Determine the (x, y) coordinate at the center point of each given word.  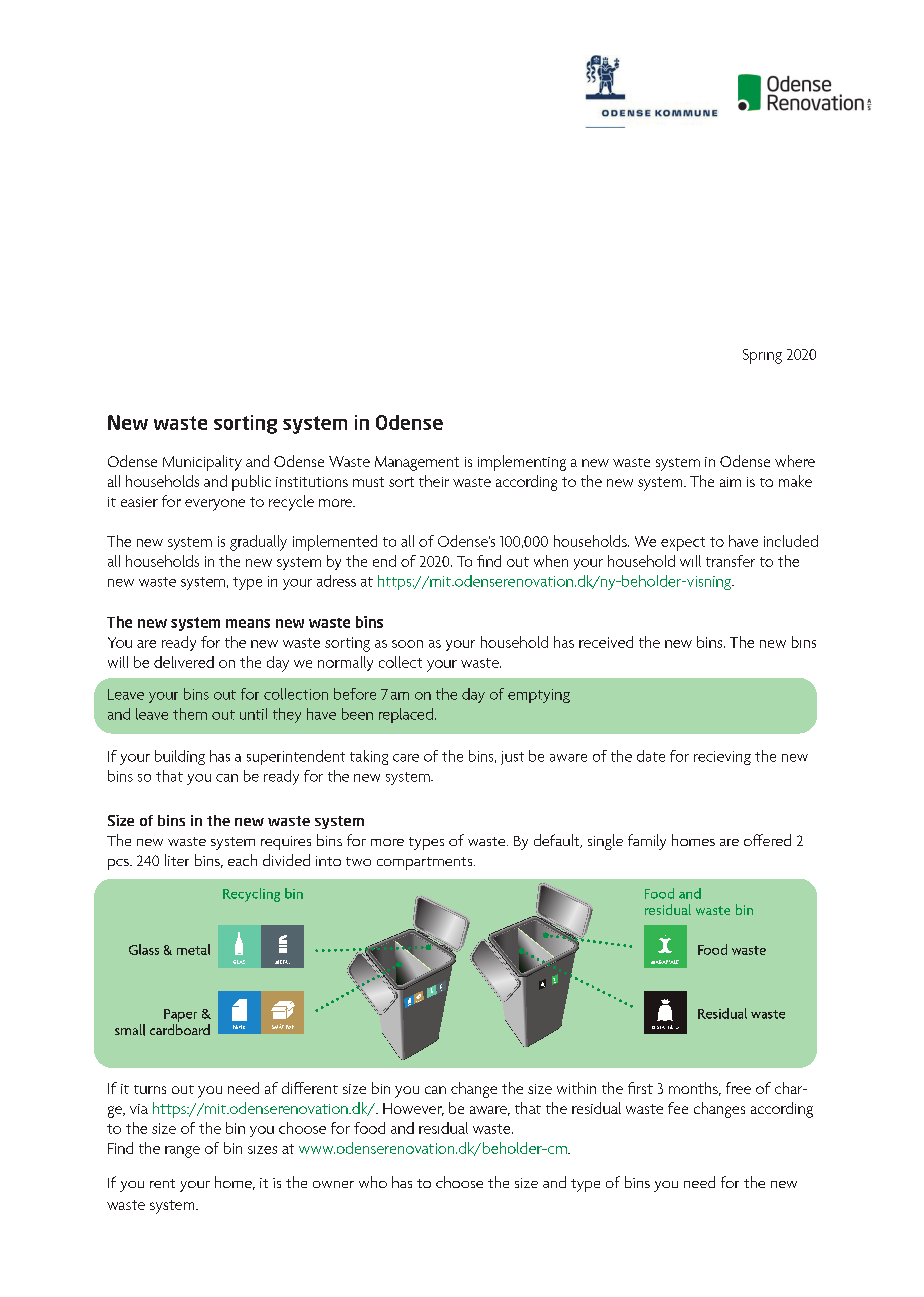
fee (678, 1108)
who (373, 1182)
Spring (762, 356)
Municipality (202, 463)
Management (417, 463)
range (182, 1152)
